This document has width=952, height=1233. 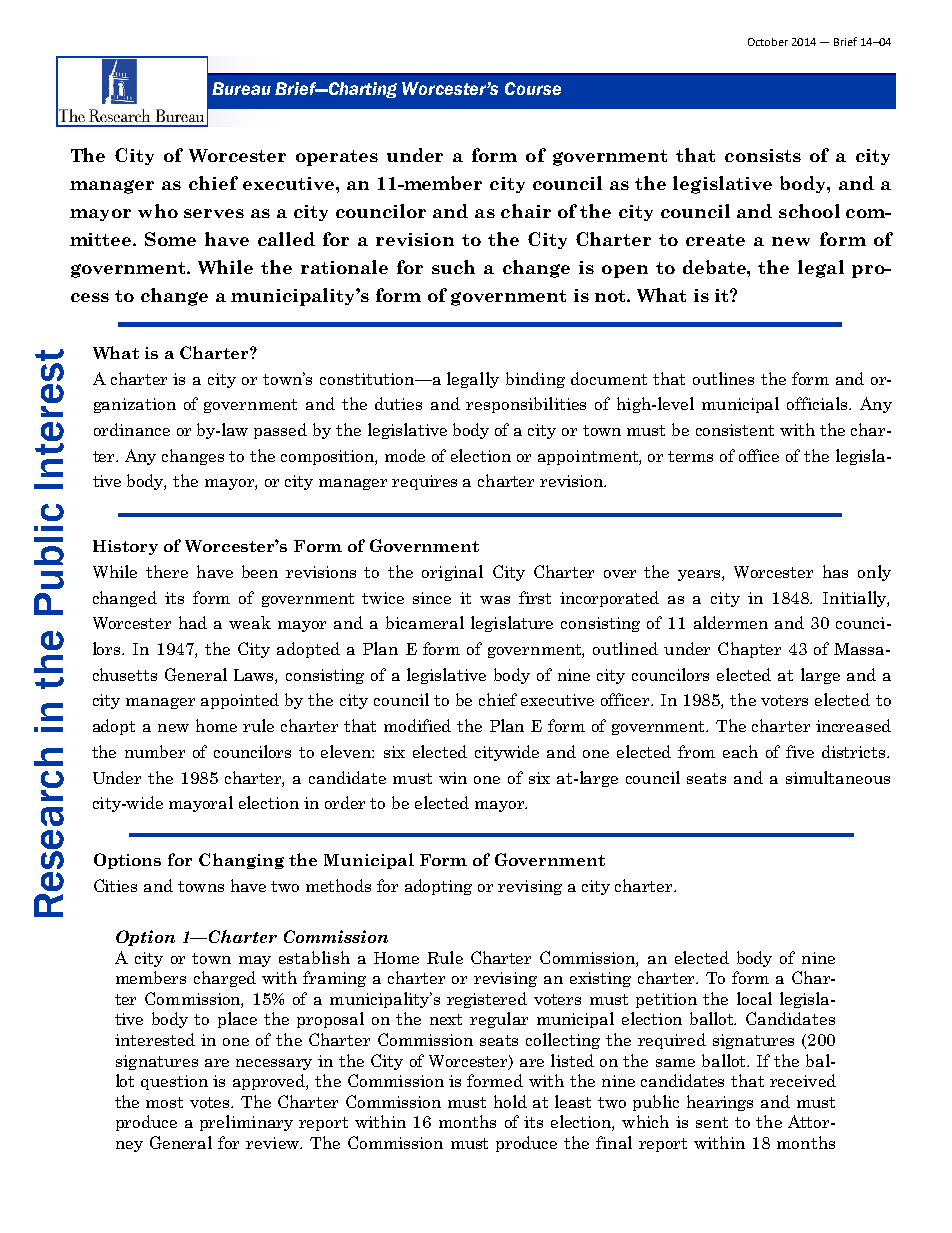 What do you see at coordinates (211, 1102) in the document?
I see `votes` at bounding box center [211, 1102].
